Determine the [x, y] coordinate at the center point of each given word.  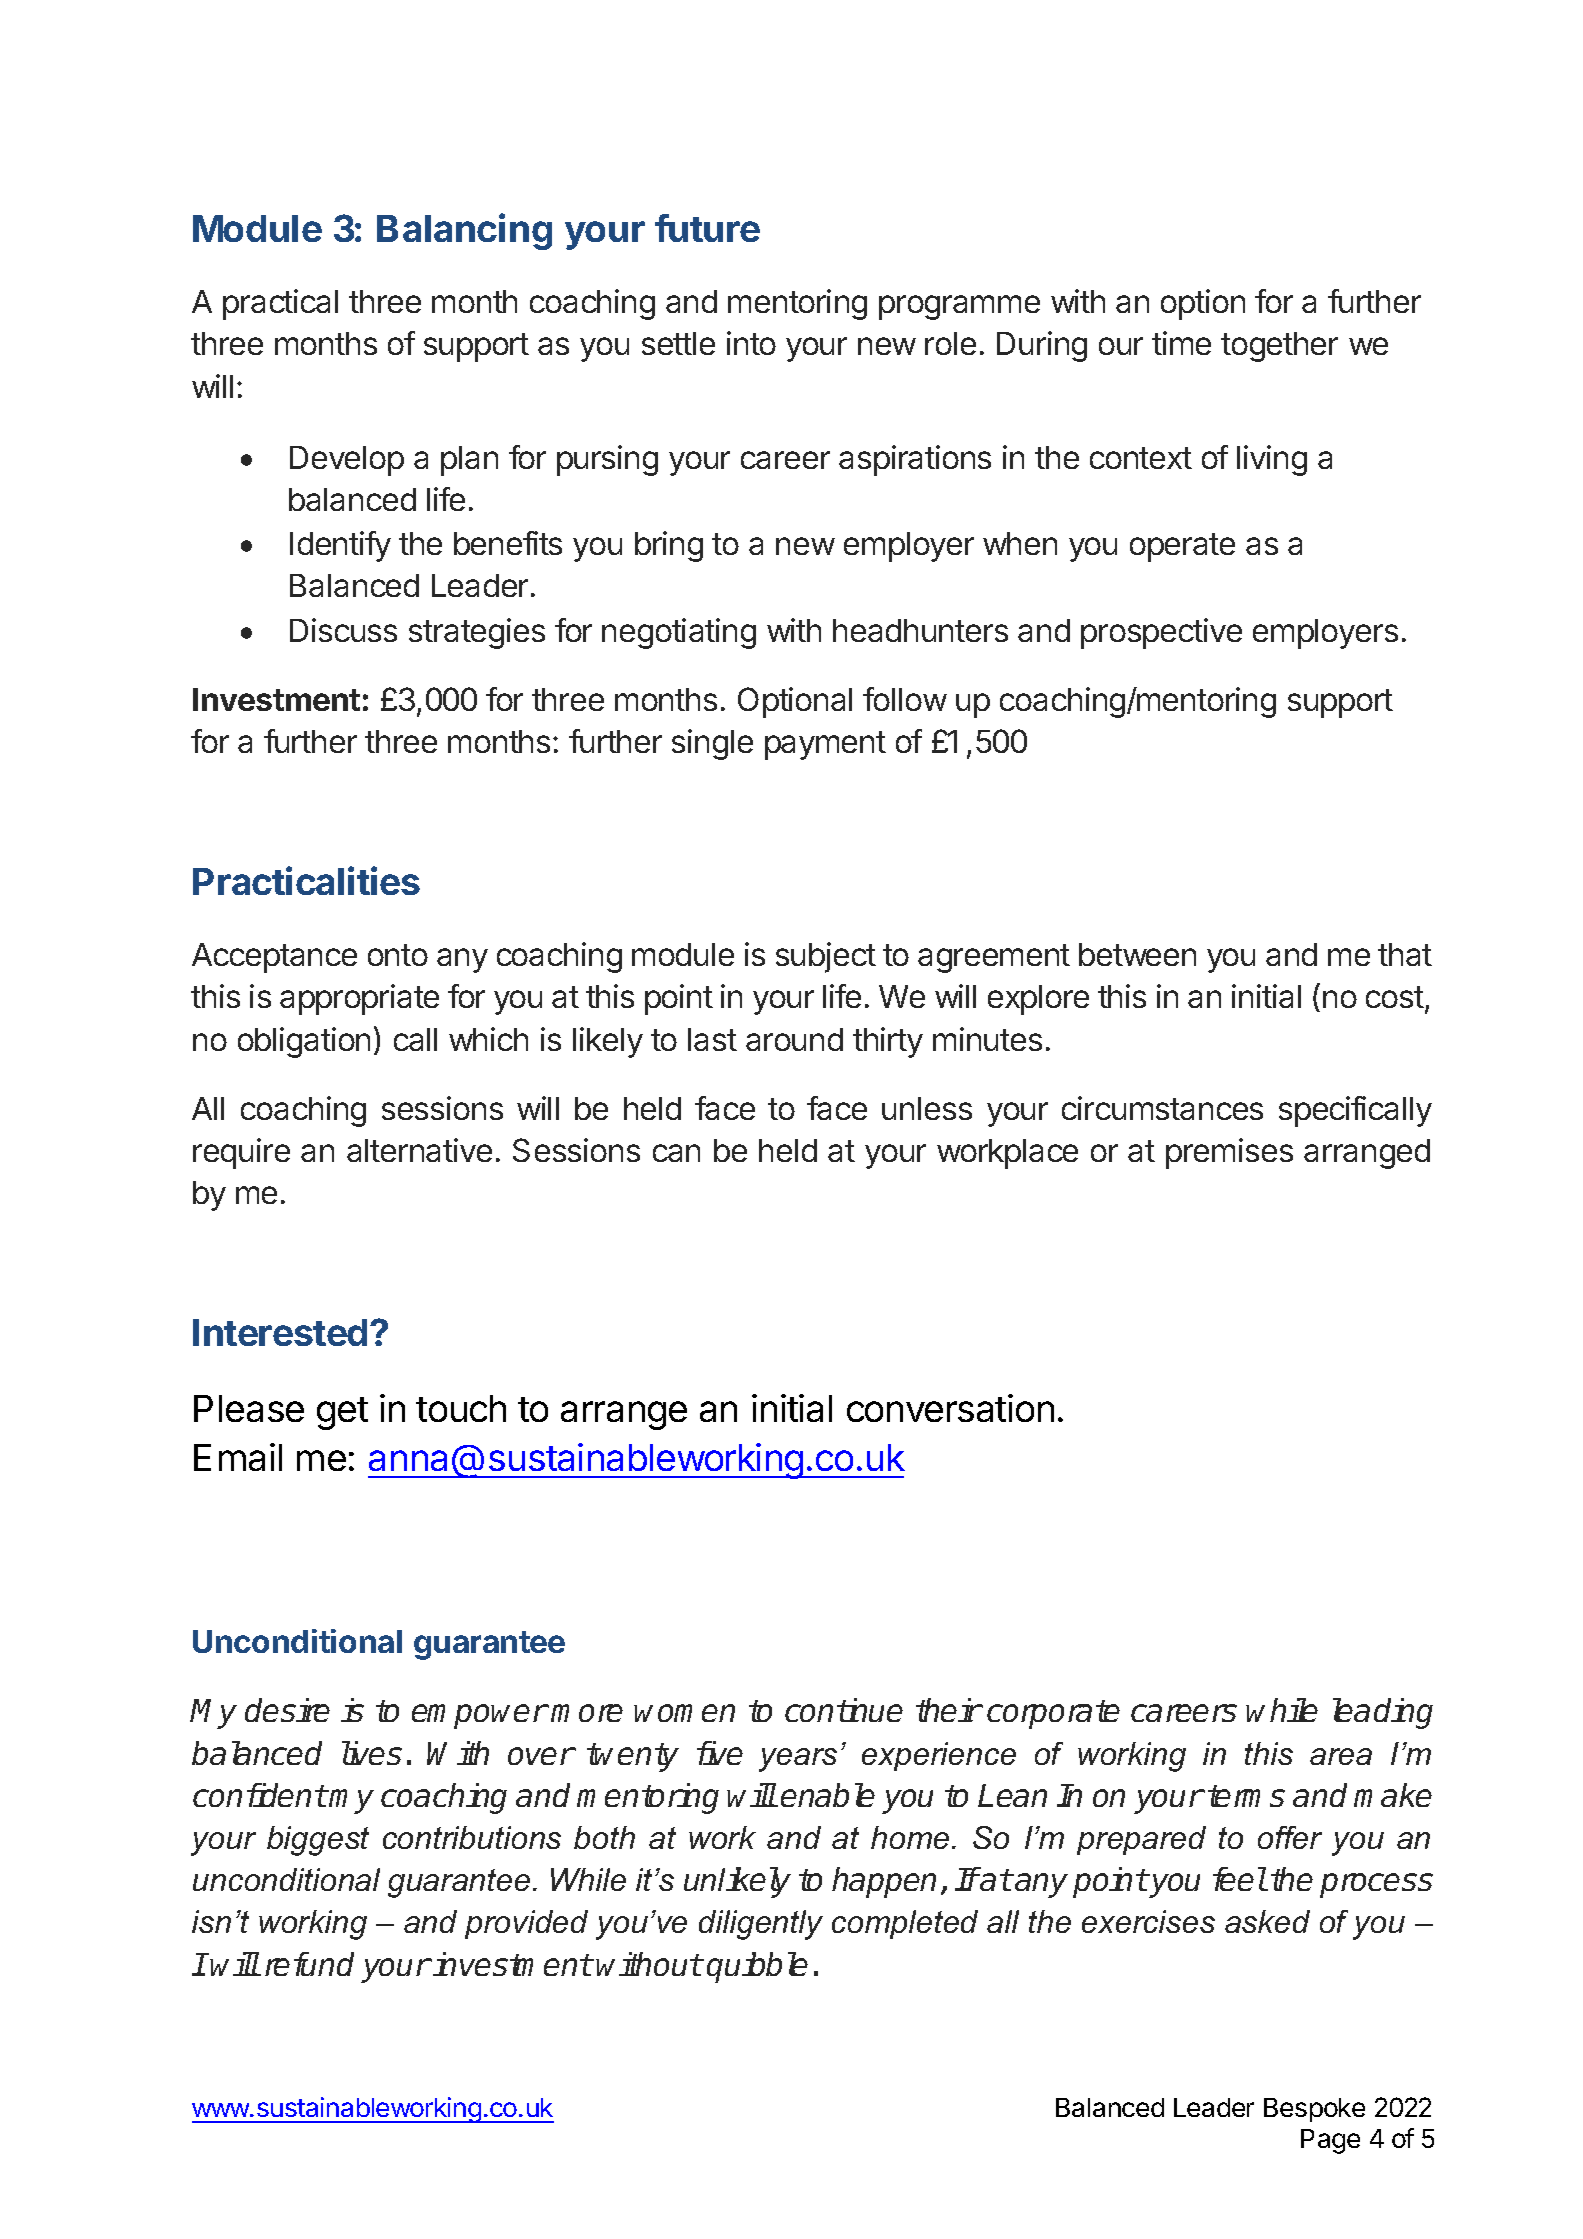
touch [461, 1408]
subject [826, 957]
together [1279, 347]
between [1137, 954]
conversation [950, 1408]
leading [1383, 1713]
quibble [757, 1967]
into [751, 343]
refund [309, 1964]
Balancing [464, 231]
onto [398, 955]
